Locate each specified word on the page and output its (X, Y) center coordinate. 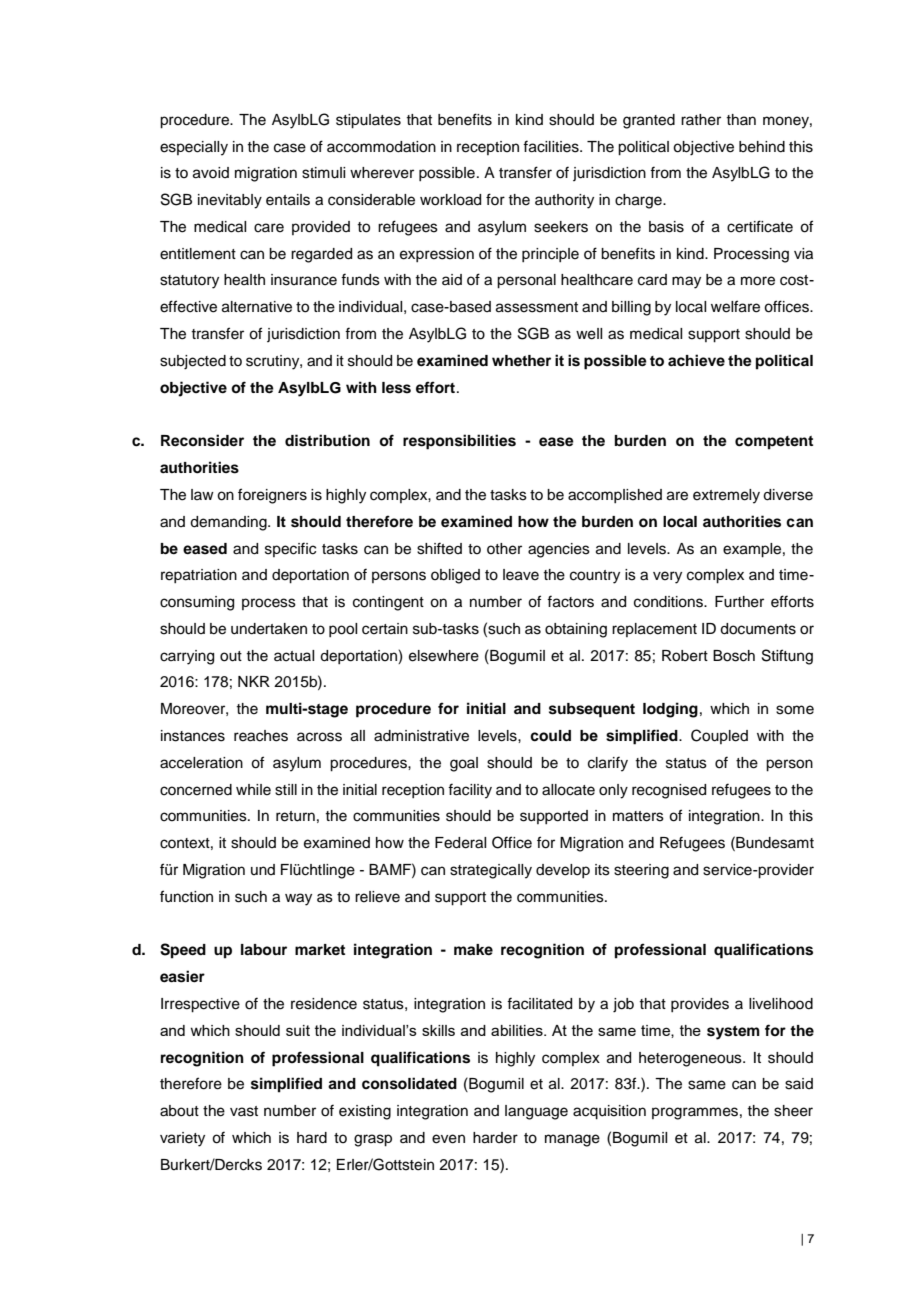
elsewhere (444, 656)
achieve (696, 360)
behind (762, 147)
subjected (193, 362)
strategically (491, 871)
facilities (552, 146)
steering (641, 871)
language (536, 1112)
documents (758, 629)
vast (244, 1111)
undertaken (269, 629)
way (298, 899)
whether (521, 360)
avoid (211, 173)
